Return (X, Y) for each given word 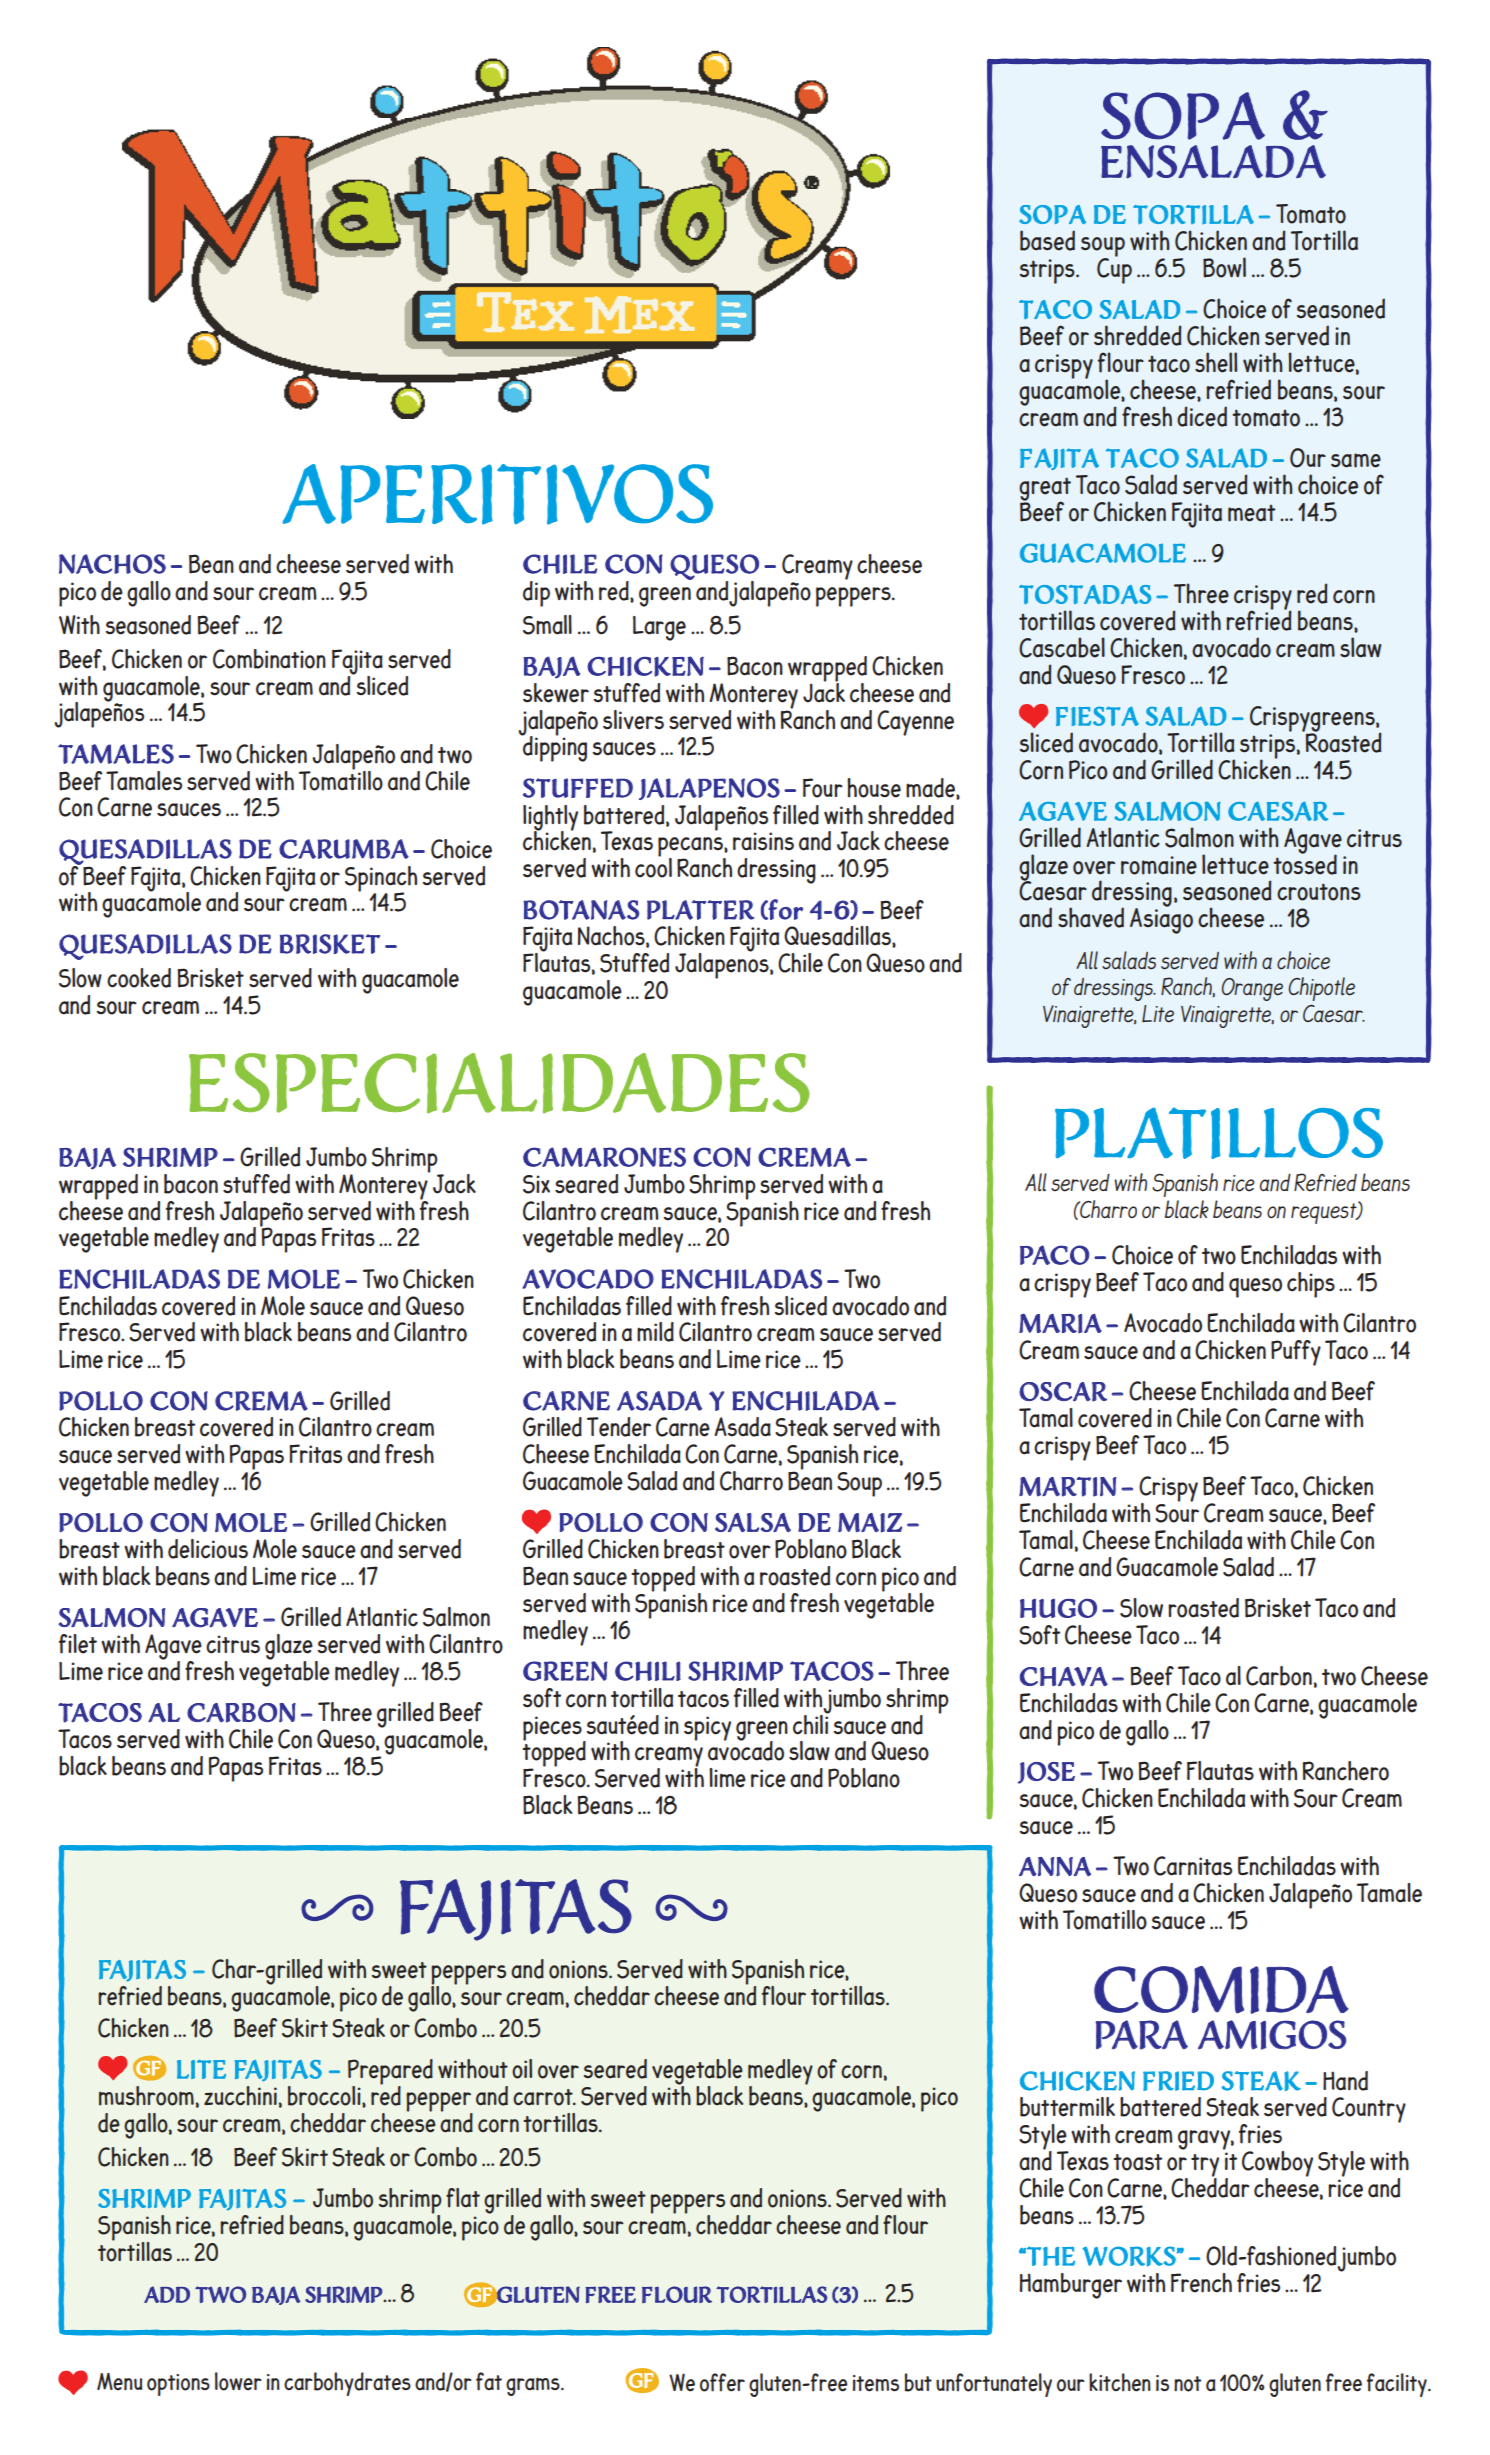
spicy (707, 1728)
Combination (269, 659)
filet (78, 1644)
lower (238, 2381)
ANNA (1055, 1866)
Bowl (1224, 267)
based (1047, 240)
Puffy (1296, 1353)
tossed (1305, 863)
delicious (208, 1549)
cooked (139, 978)
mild (655, 1332)
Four (823, 788)
